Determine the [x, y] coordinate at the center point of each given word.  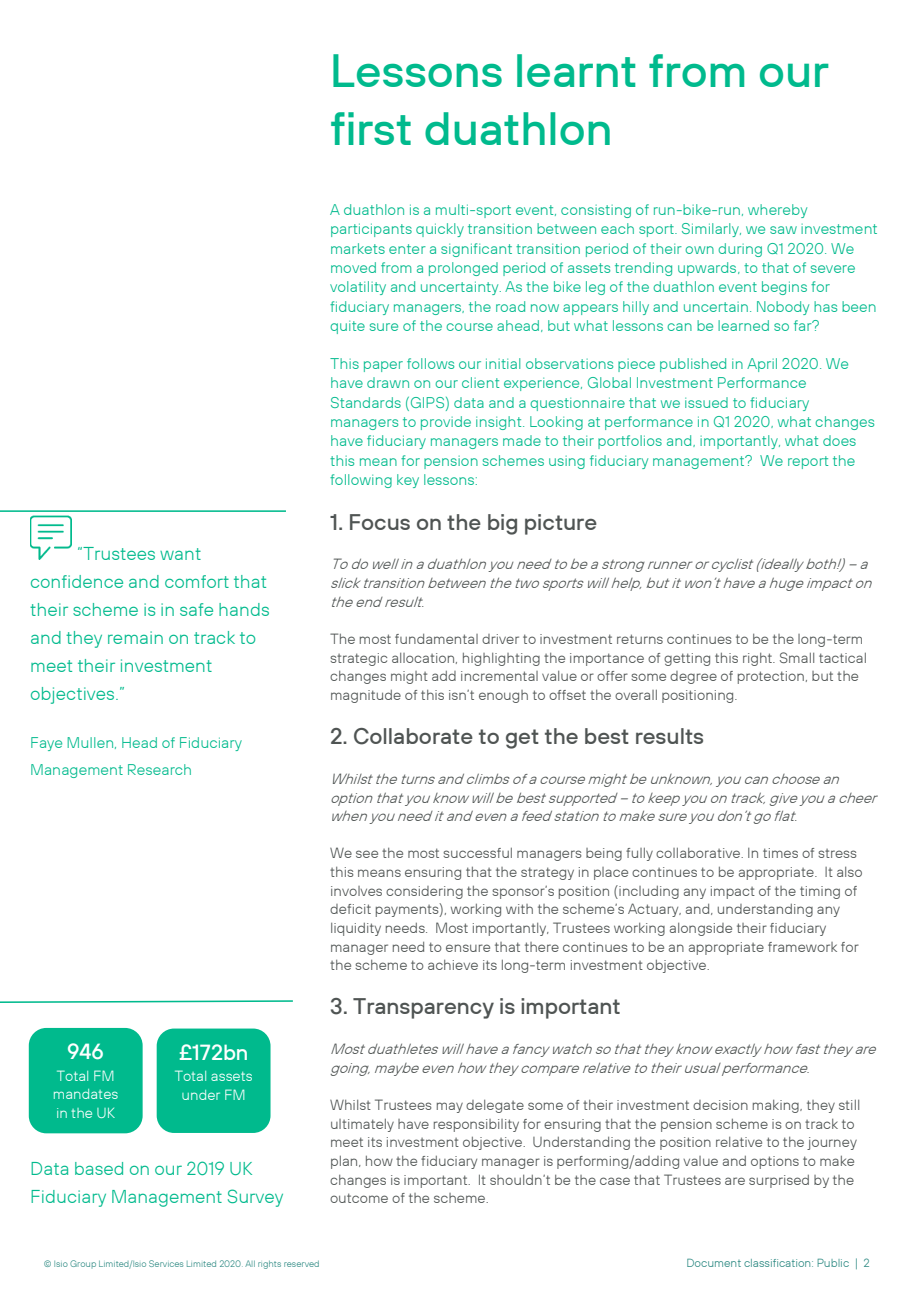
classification [778, 1263]
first [371, 128]
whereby [777, 211]
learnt [576, 70]
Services [166, 1263]
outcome [359, 1198]
